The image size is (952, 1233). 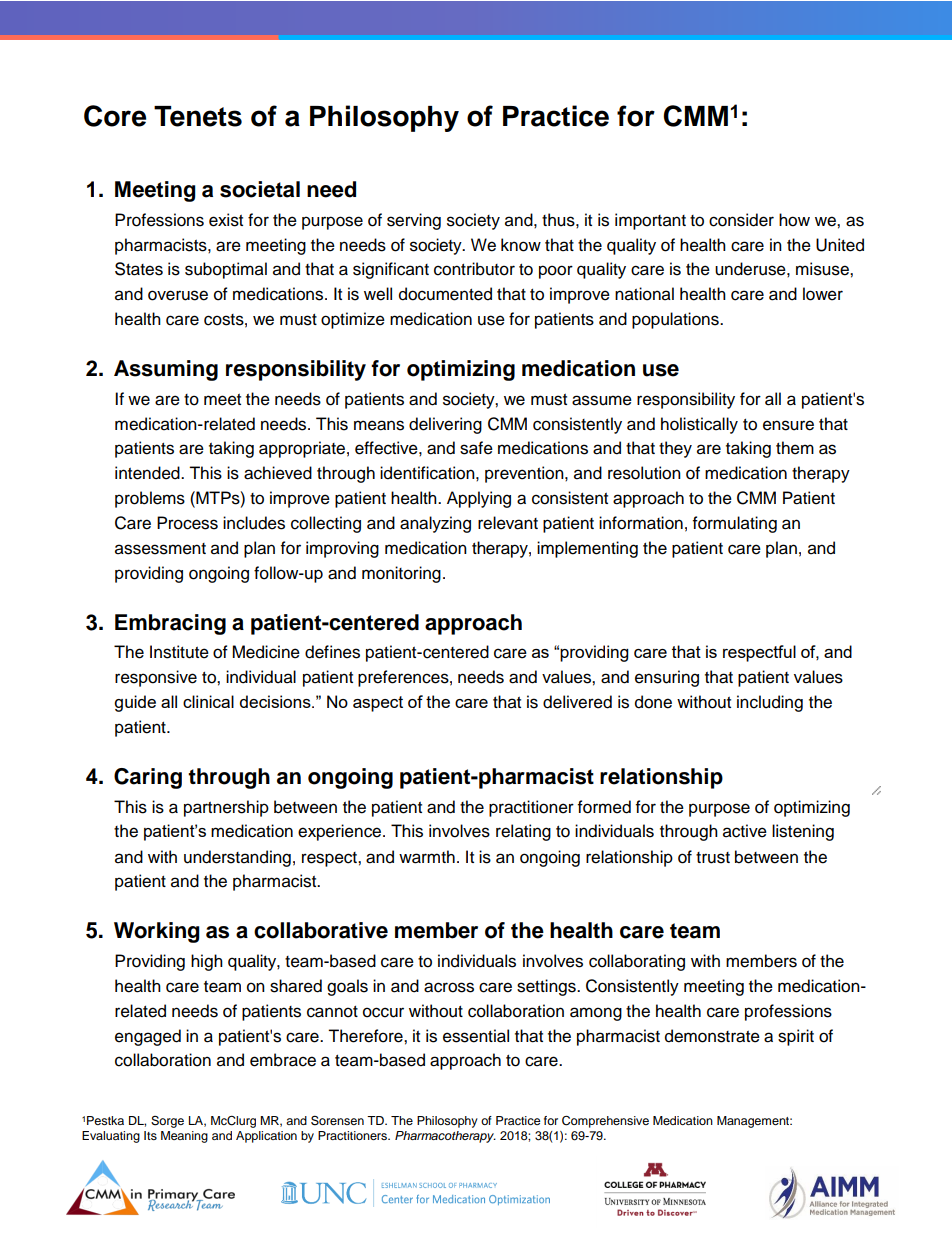 What do you see at coordinates (796, 1037) in the image?
I see `spirit` at bounding box center [796, 1037].
